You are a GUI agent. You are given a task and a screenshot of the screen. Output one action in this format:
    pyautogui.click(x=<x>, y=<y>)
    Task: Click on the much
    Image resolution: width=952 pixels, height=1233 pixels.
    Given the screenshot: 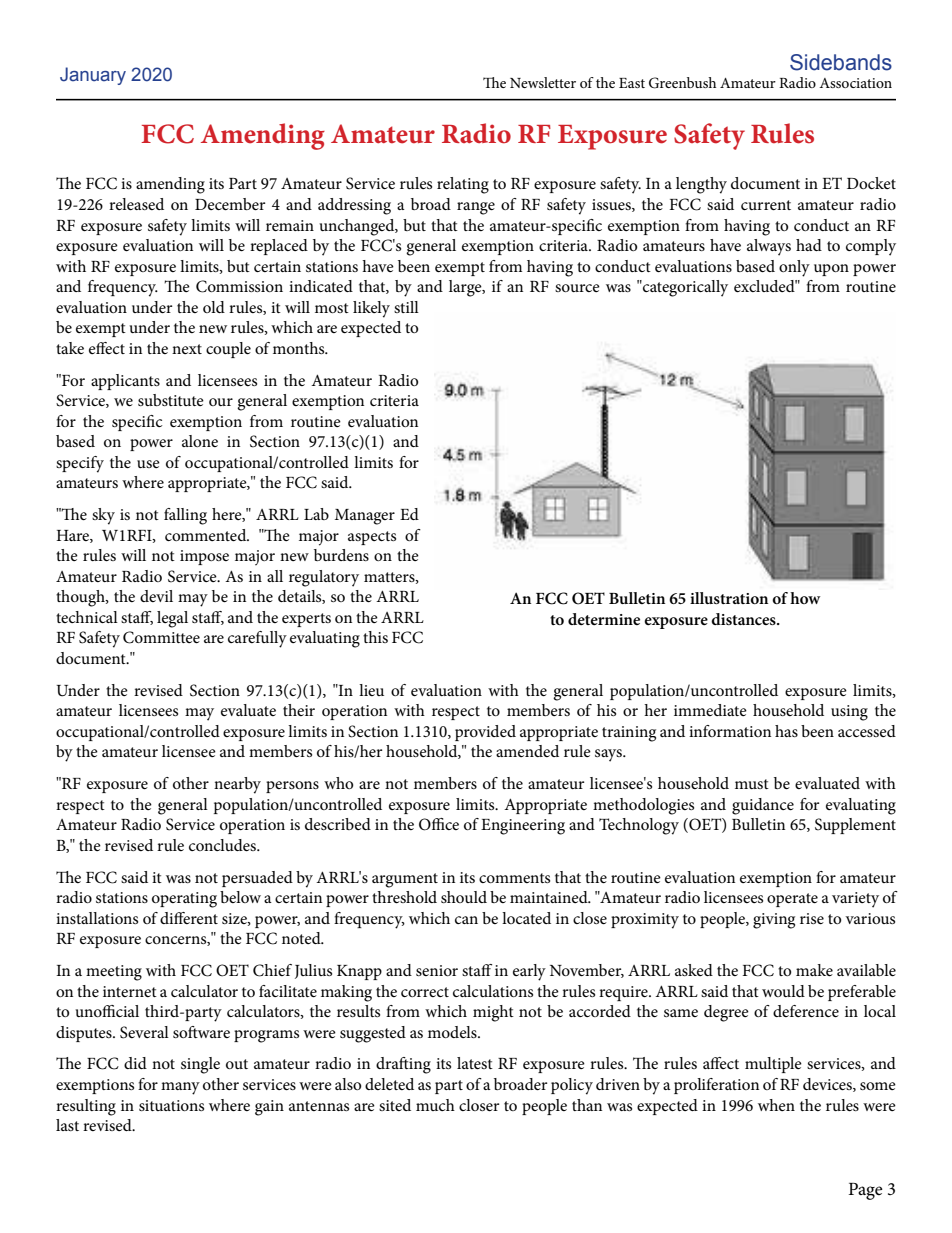 What is the action you would take?
    pyautogui.click(x=435, y=1105)
